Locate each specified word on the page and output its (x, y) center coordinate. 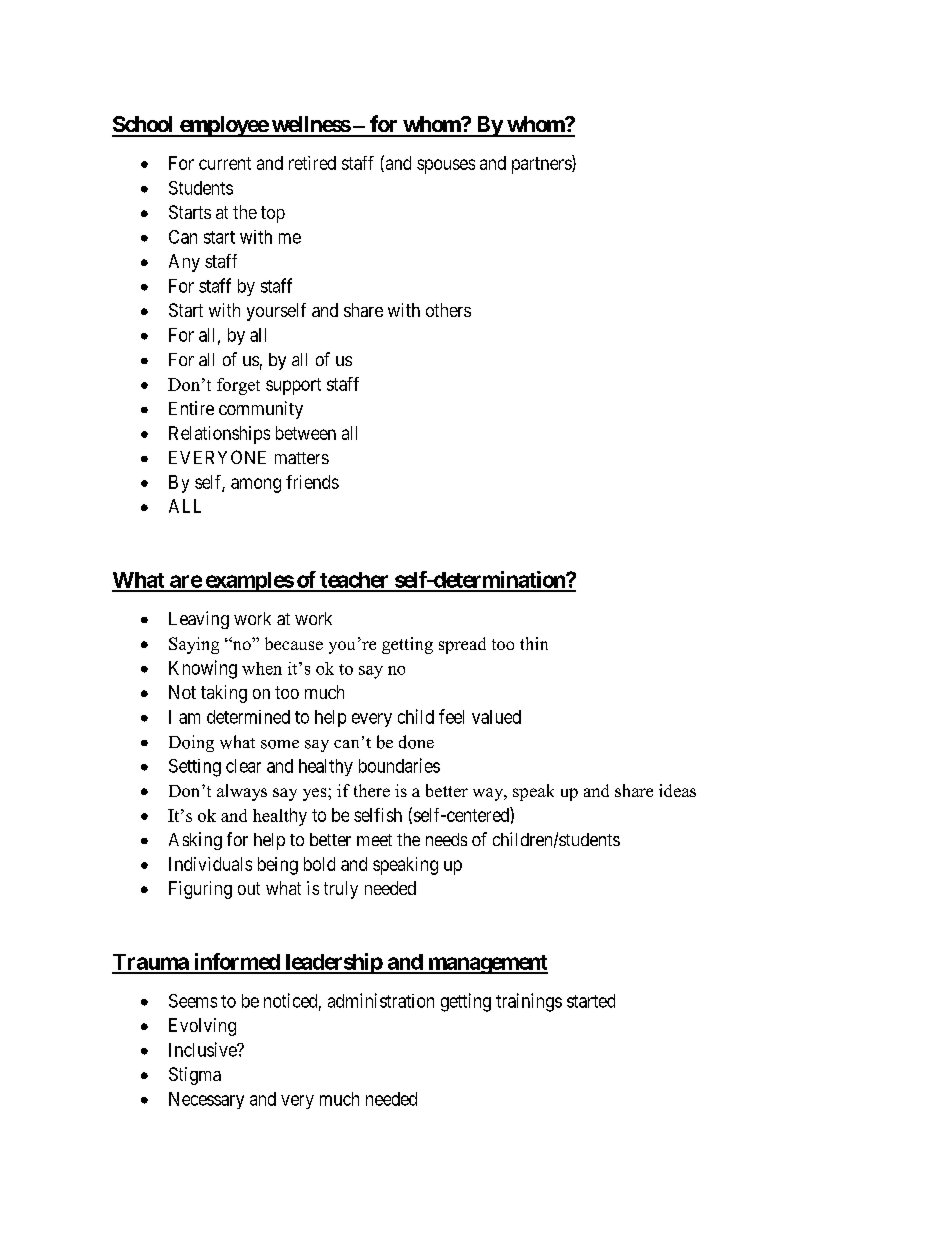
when (262, 668)
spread (462, 645)
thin (534, 643)
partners (542, 165)
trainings (529, 1002)
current (225, 163)
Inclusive (203, 1049)
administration (381, 1000)
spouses (446, 166)
